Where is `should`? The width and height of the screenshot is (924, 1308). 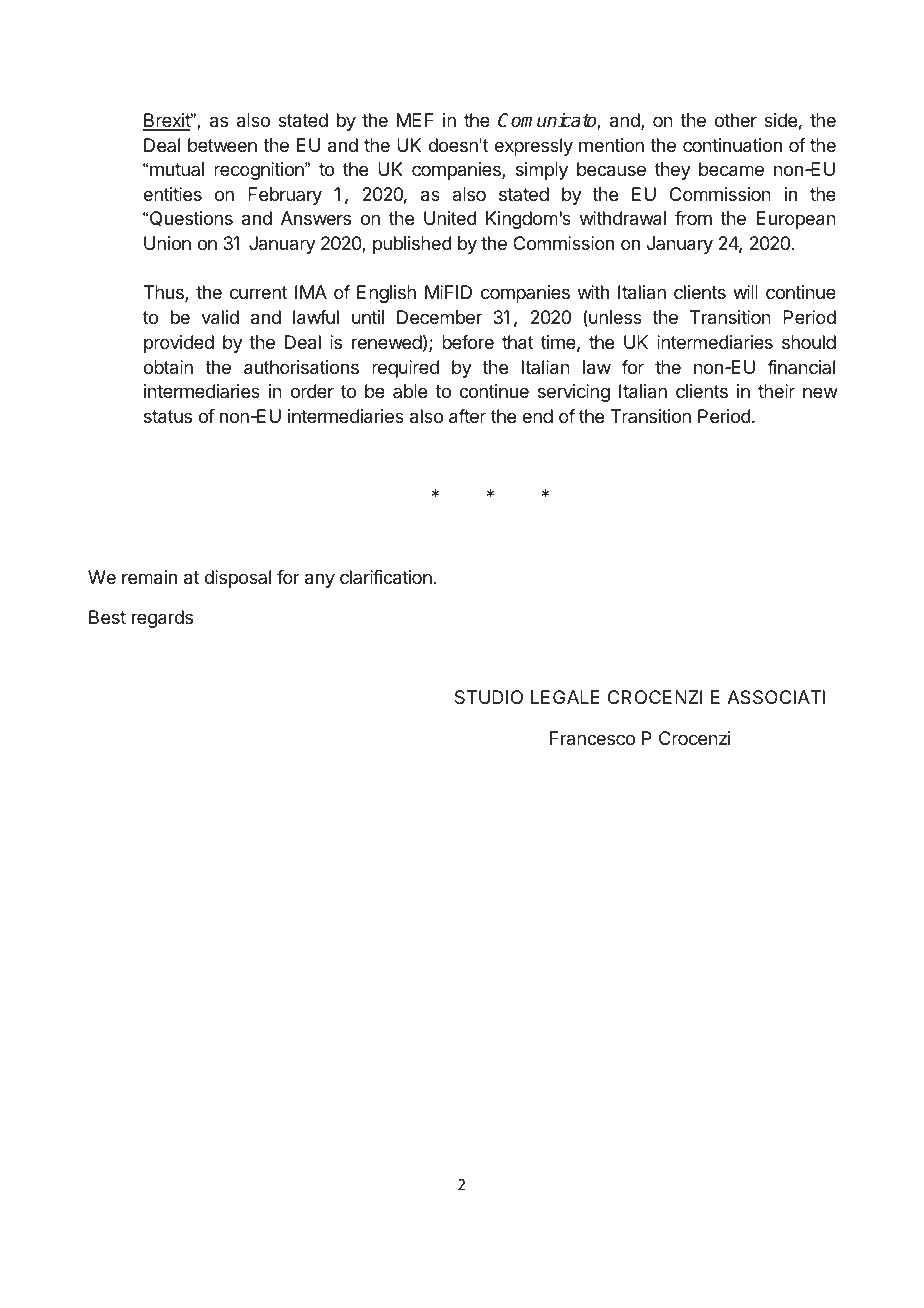 should is located at coordinates (809, 342).
